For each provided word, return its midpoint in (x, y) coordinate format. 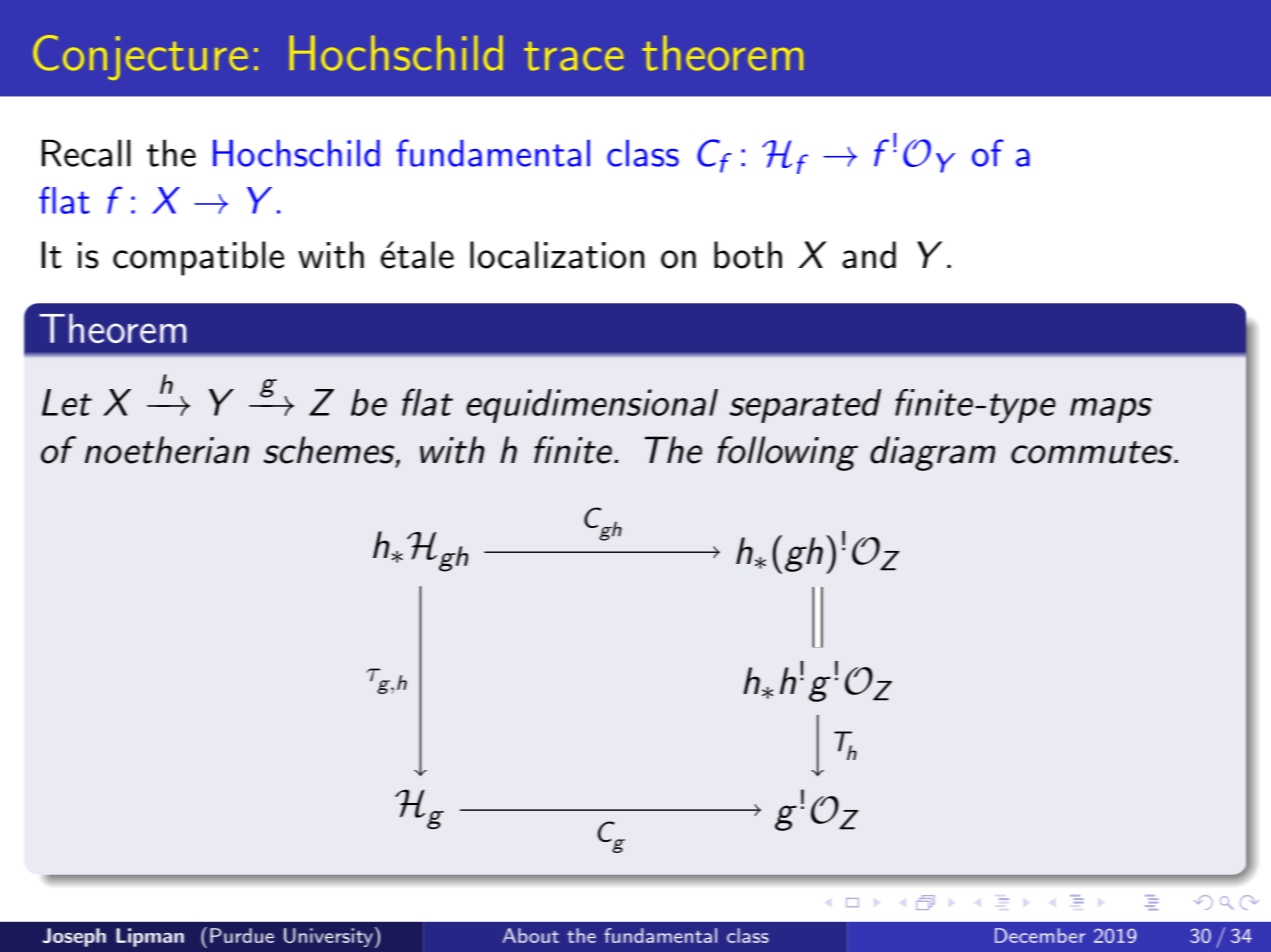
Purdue (242, 935)
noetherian (167, 450)
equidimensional (592, 406)
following (787, 453)
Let (67, 402)
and (869, 255)
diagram (932, 453)
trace (573, 56)
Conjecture (140, 57)
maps (1111, 410)
